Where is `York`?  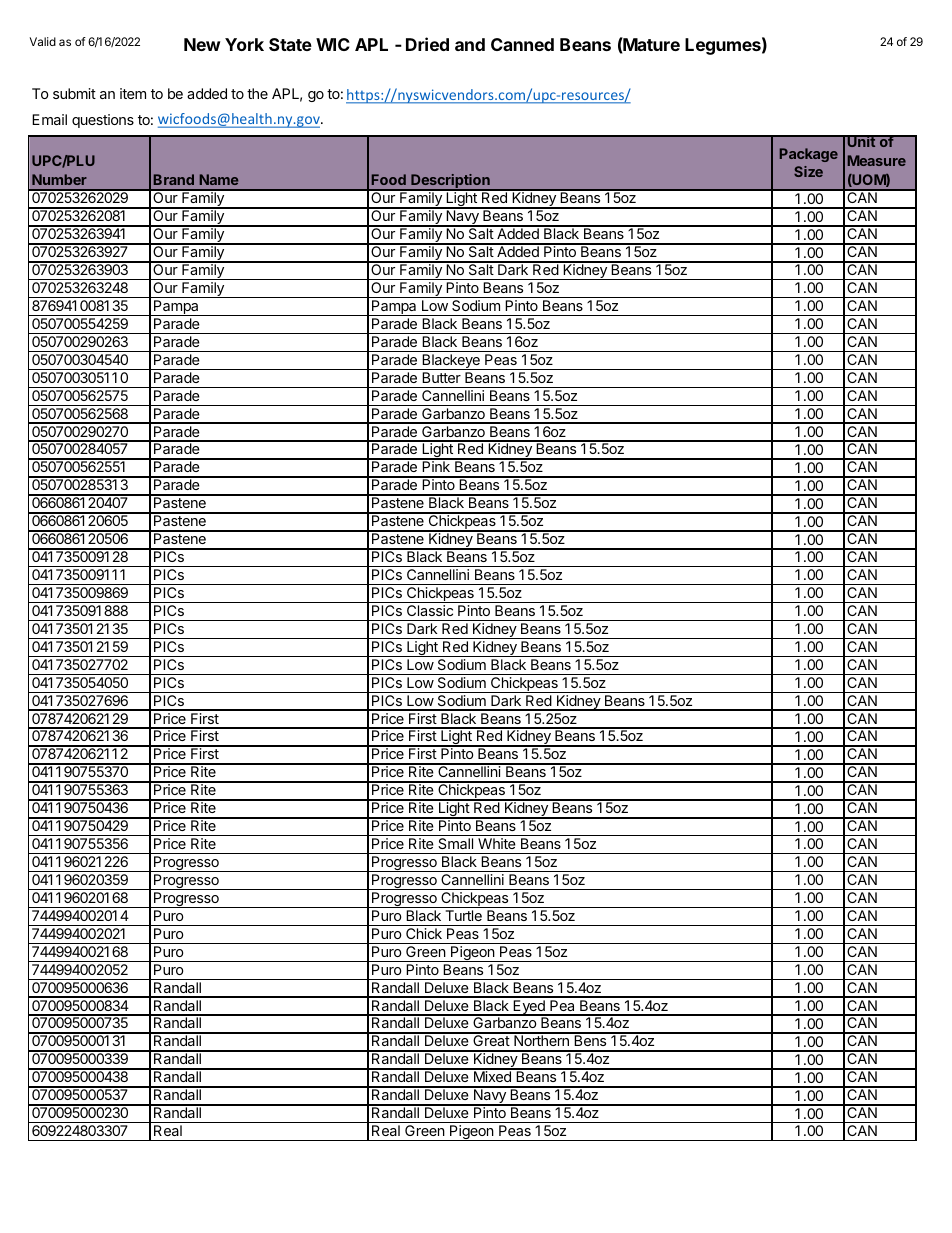 York is located at coordinates (244, 44).
